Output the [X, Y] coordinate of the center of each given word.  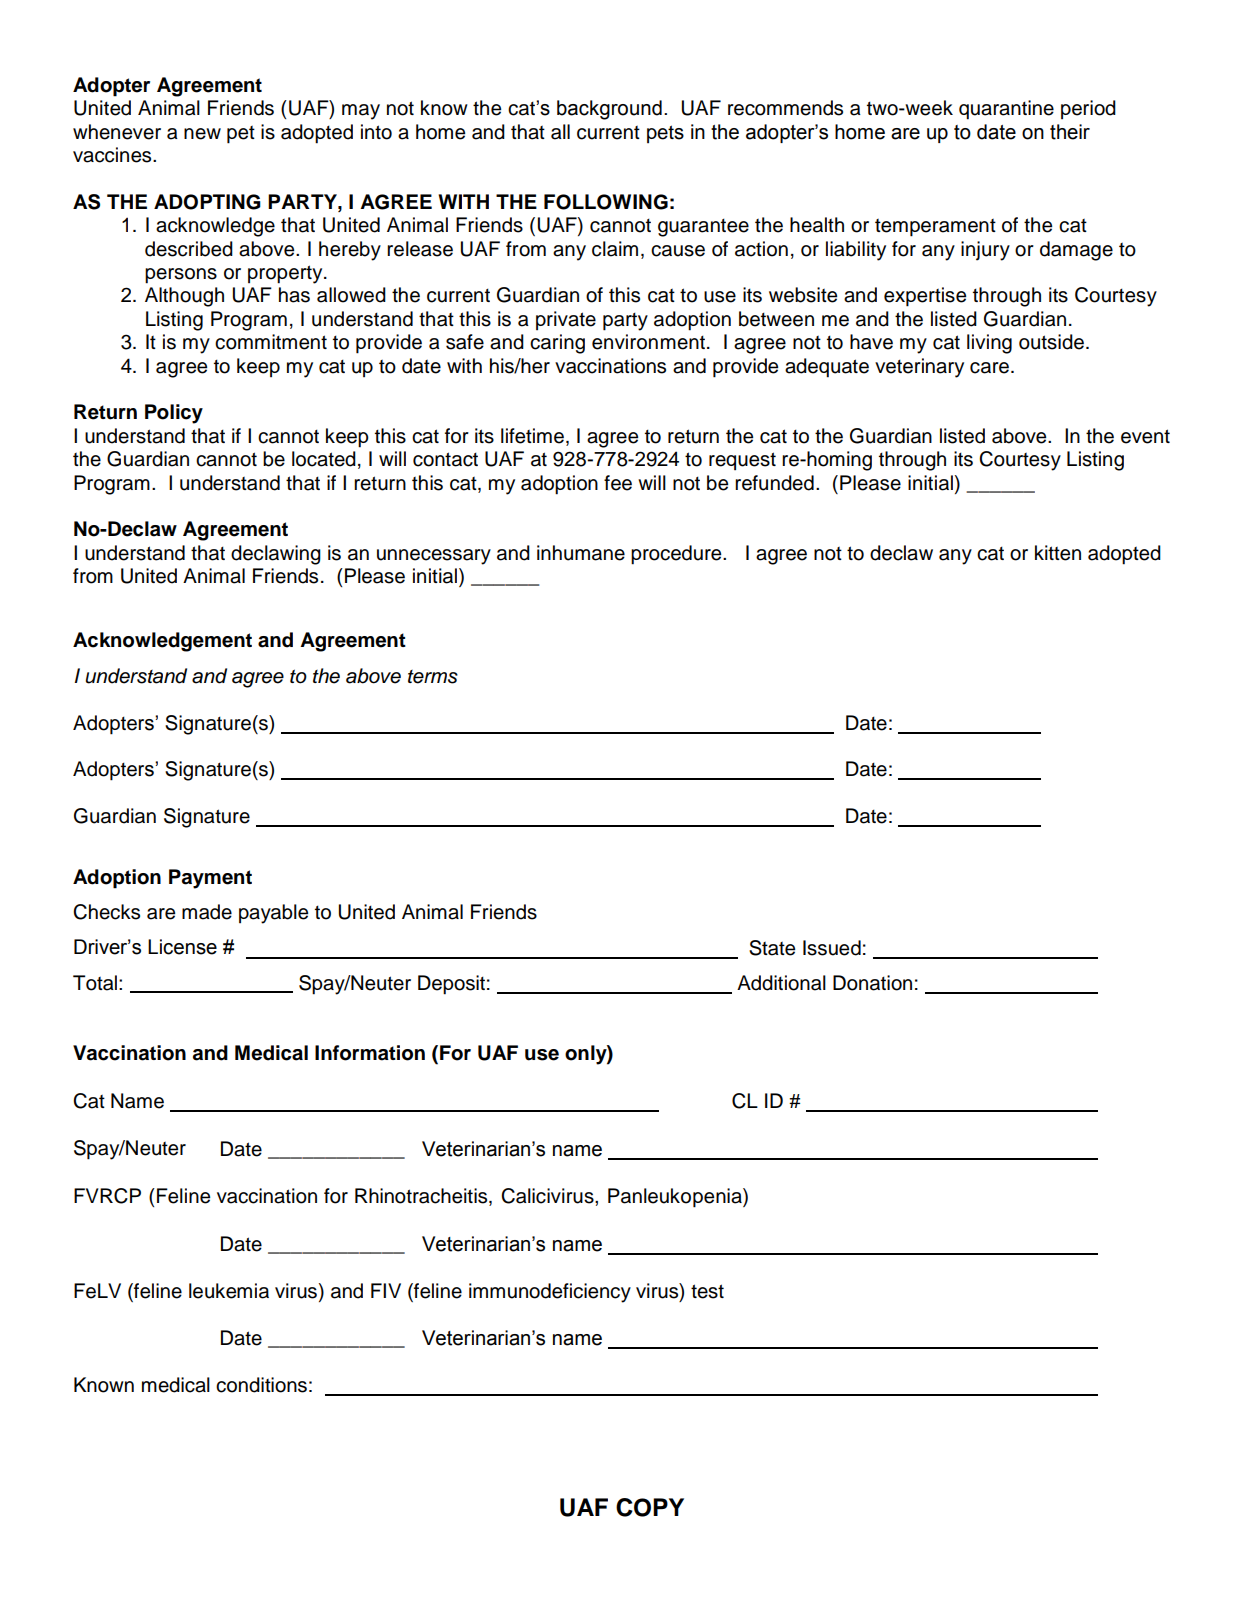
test [707, 1291]
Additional [781, 983]
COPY [650, 1507]
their [1070, 132]
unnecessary [434, 557]
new [202, 134]
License [182, 947]
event [1145, 436]
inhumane [581, 553]
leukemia [229, 1291]
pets [665, 134]
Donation [872, 983]
